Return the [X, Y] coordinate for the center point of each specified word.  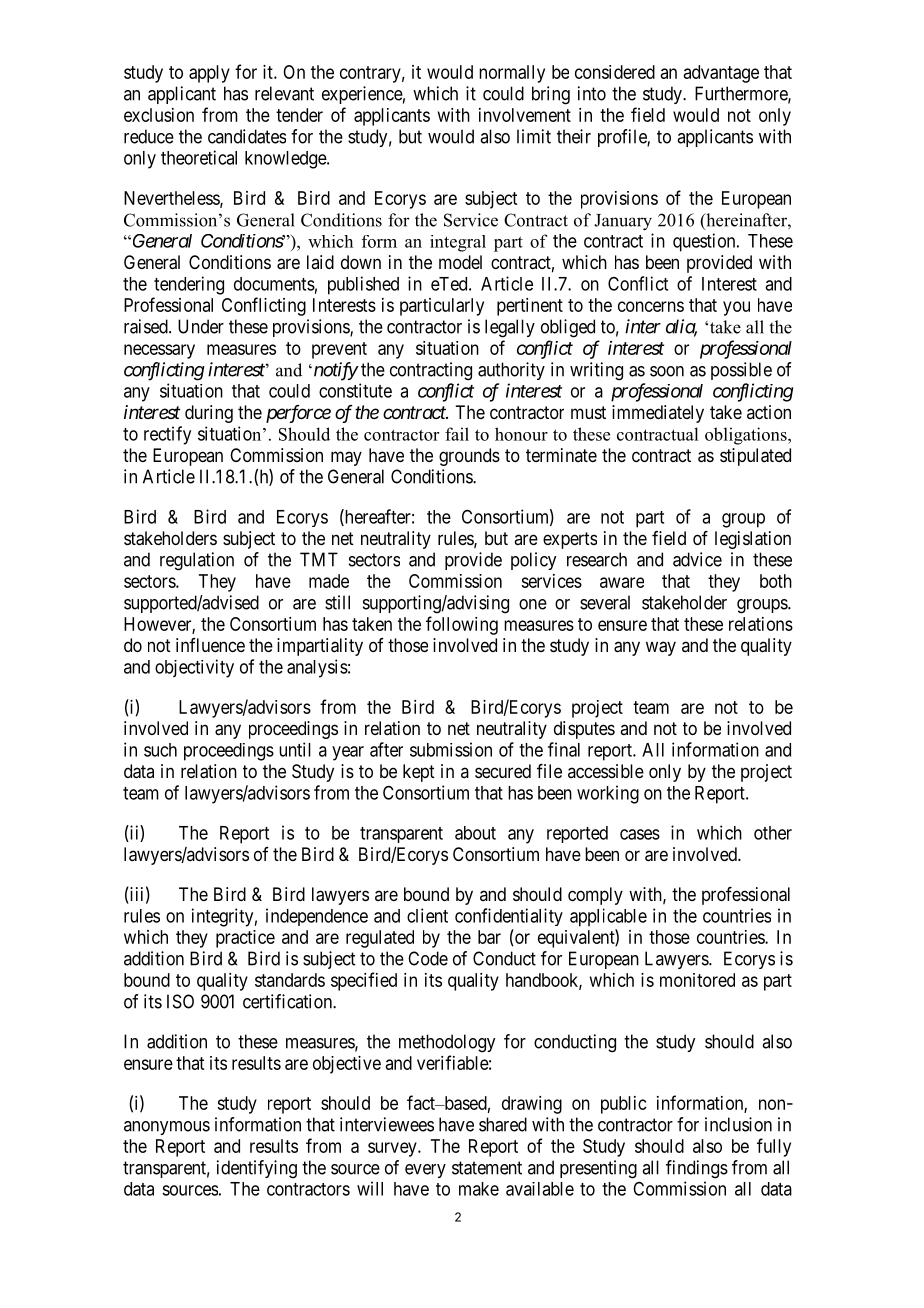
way [661, 648]
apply [209, 74]
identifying [257, 1169]
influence [210, 645]
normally [512, 74]
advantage [721, 74]
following [462, 625]
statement [487, 1168]
